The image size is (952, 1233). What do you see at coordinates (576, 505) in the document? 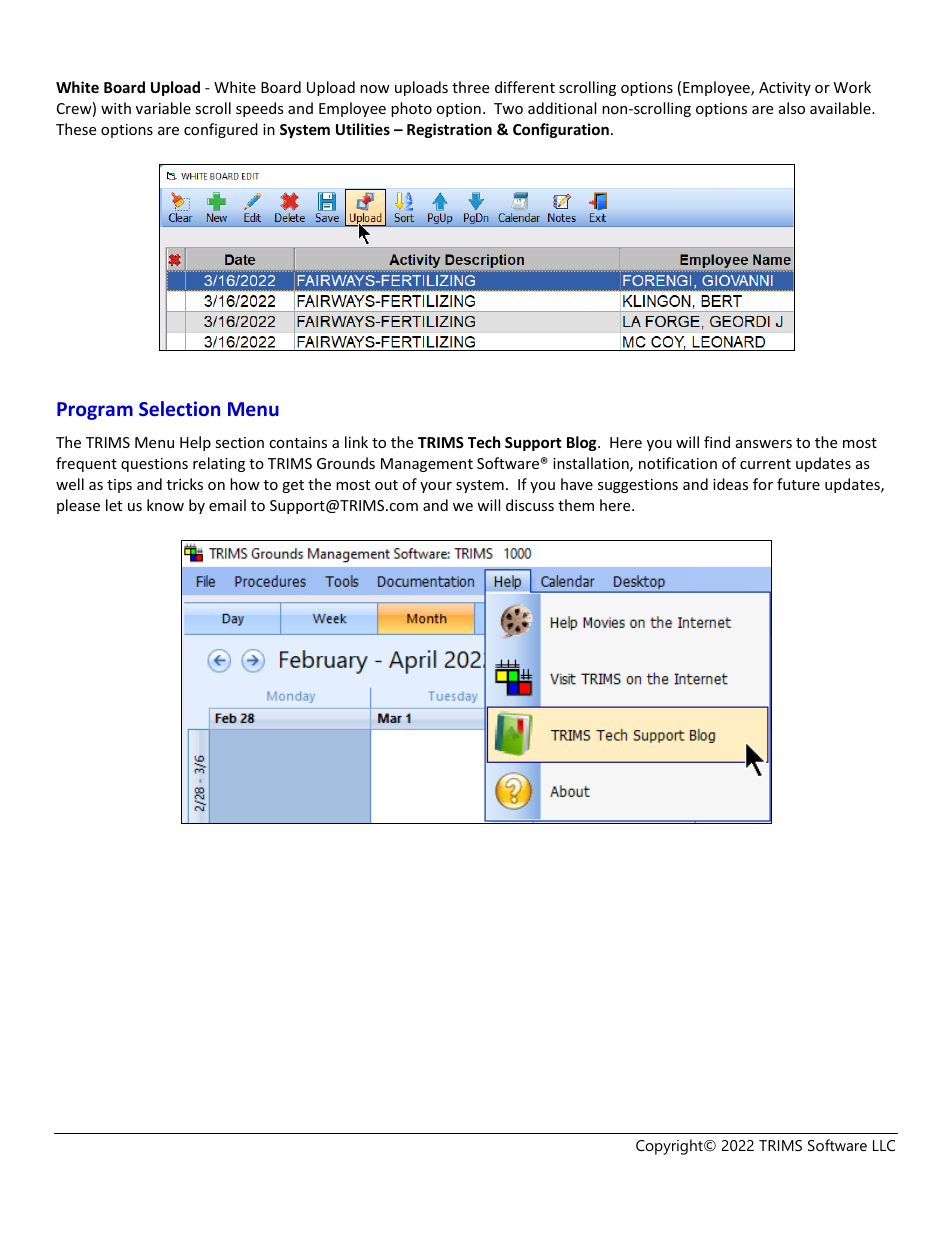
I see `them` at bounding box center [576, 505].
